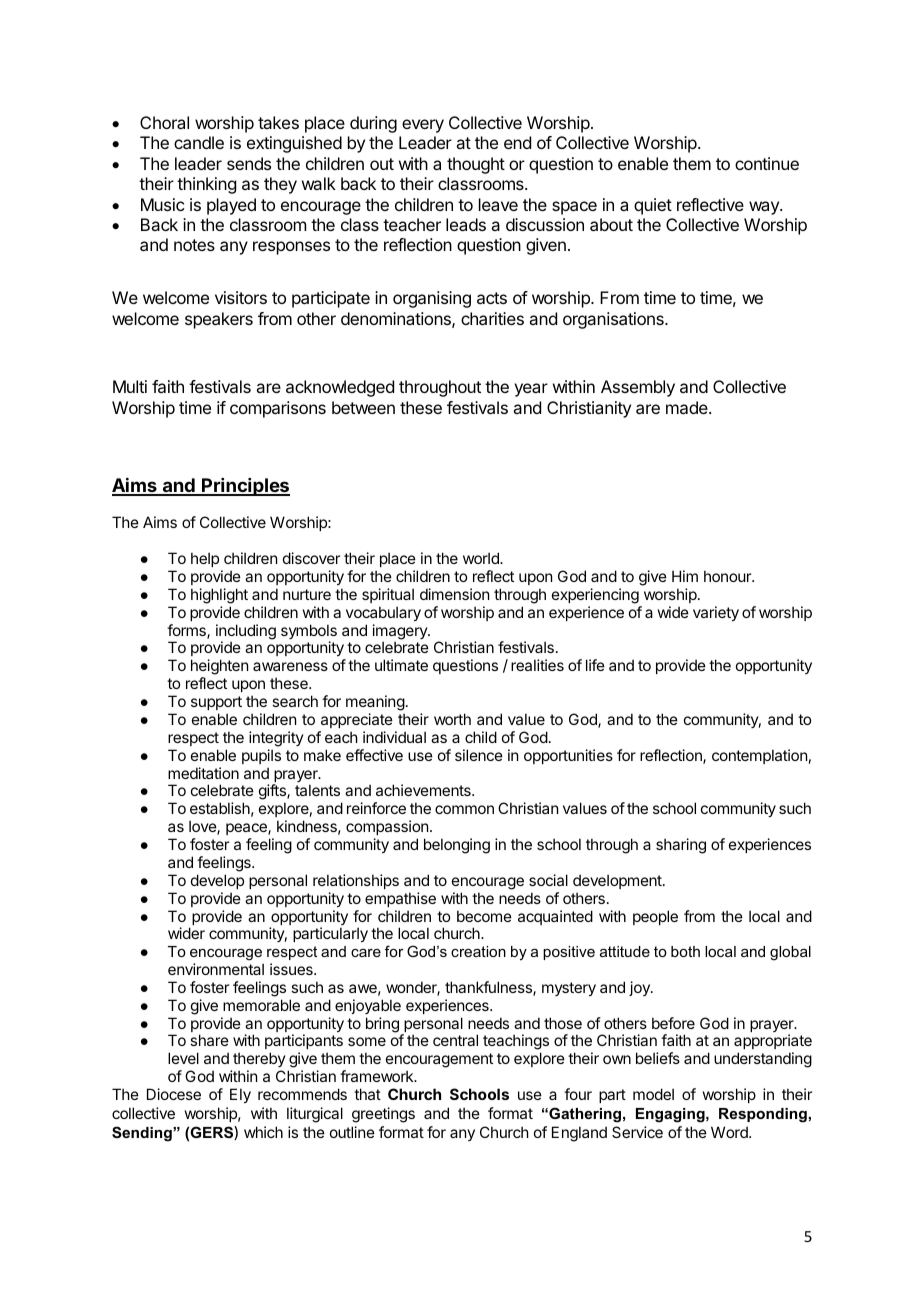 The width and height of the screenshot is (924, 1308). Describe the element at coordinates (730, 1132) in the screenshot. I see `Word` at that location.
